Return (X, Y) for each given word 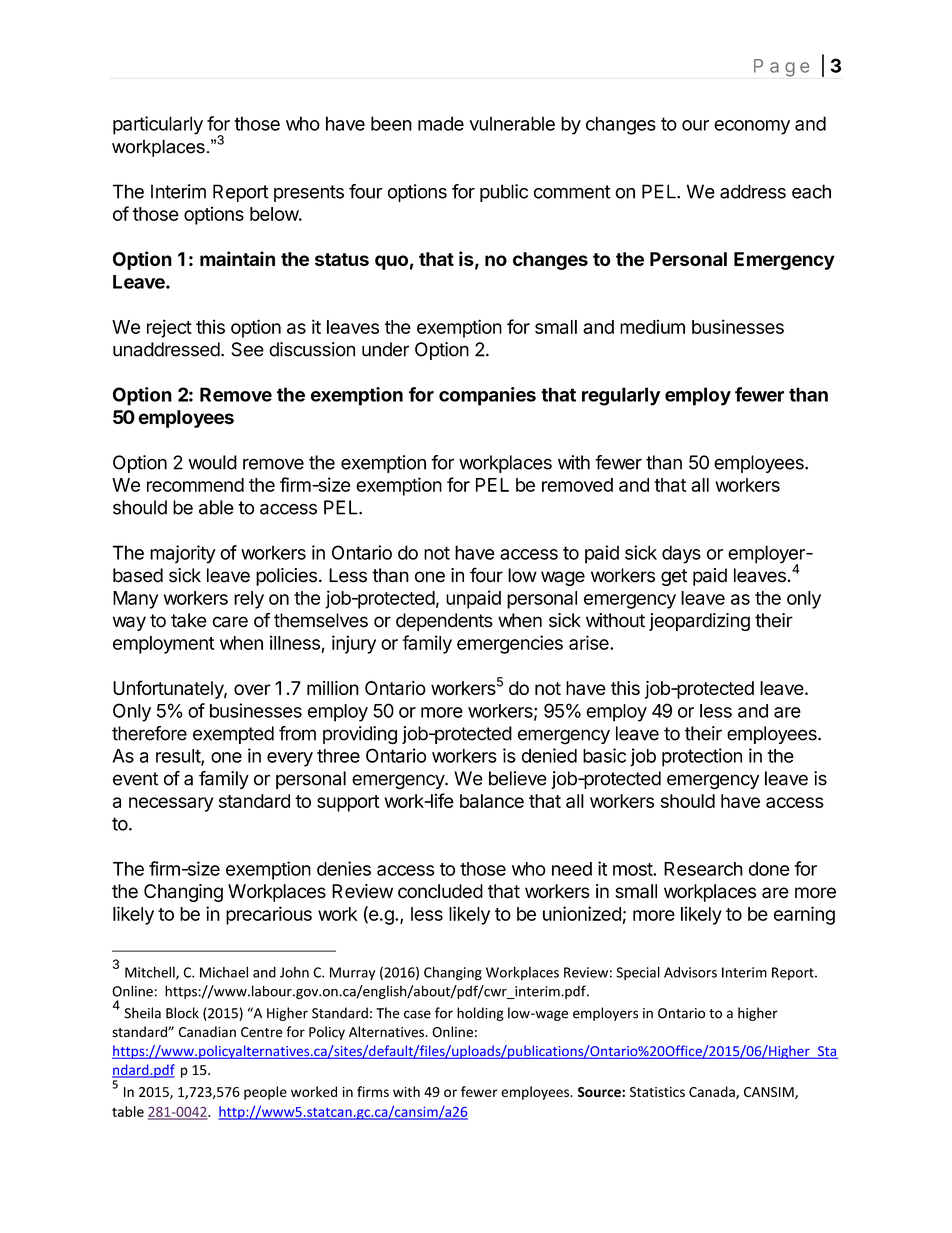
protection (702, 757)
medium (652, 326)
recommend (195, 485)
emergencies (510, 644)
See (247, 349)
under (385, 349)
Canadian (207, 1032)
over (252, 689)
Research (703, 869)
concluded (440, 891)
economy (752, 127)
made (441, 123)
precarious (269, 915)
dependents (444, 622)
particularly (158, 125)
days (681, 554)
